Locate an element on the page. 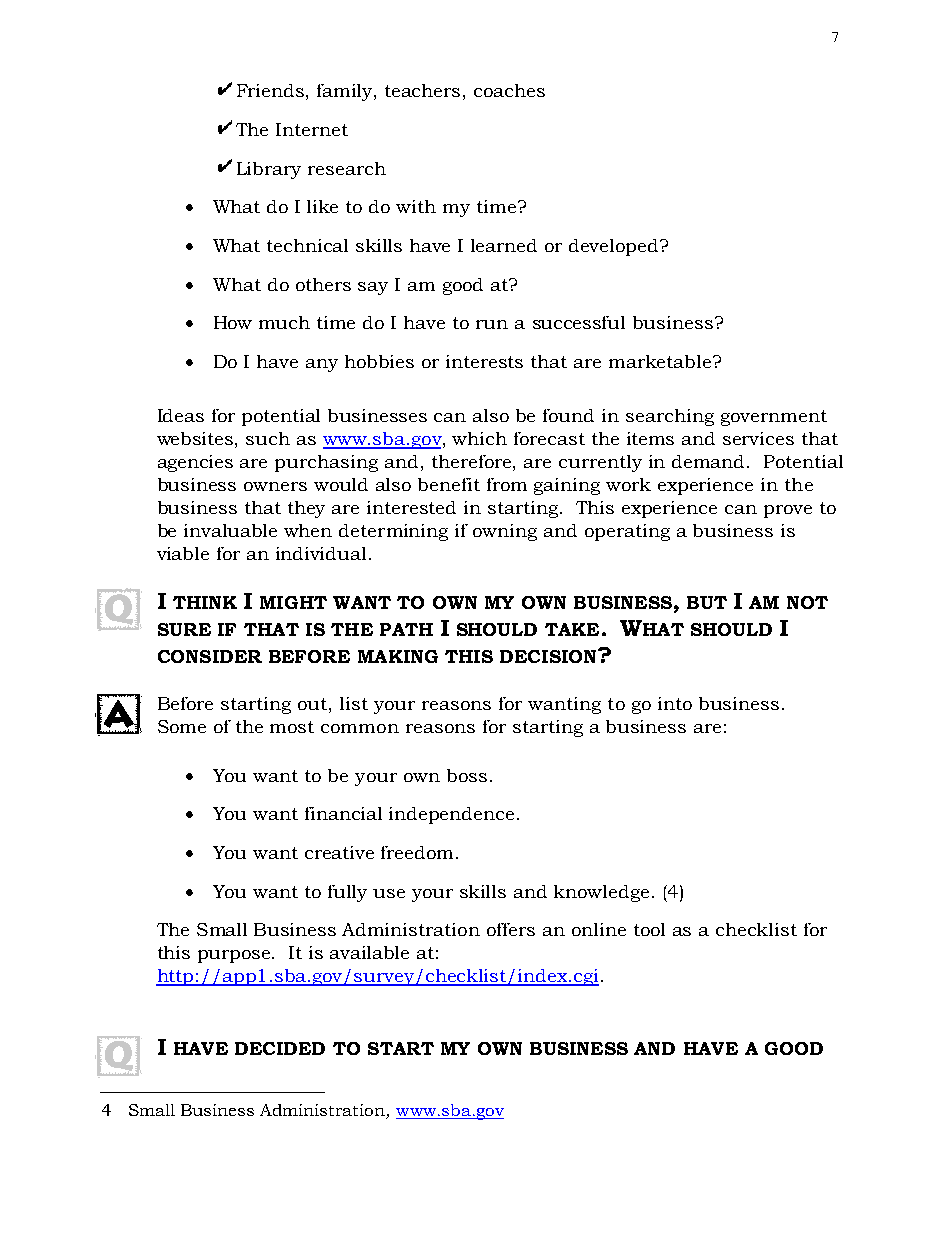 The height and width of the image is (1233, 952). Internet is located at coordinates (312, 129).
